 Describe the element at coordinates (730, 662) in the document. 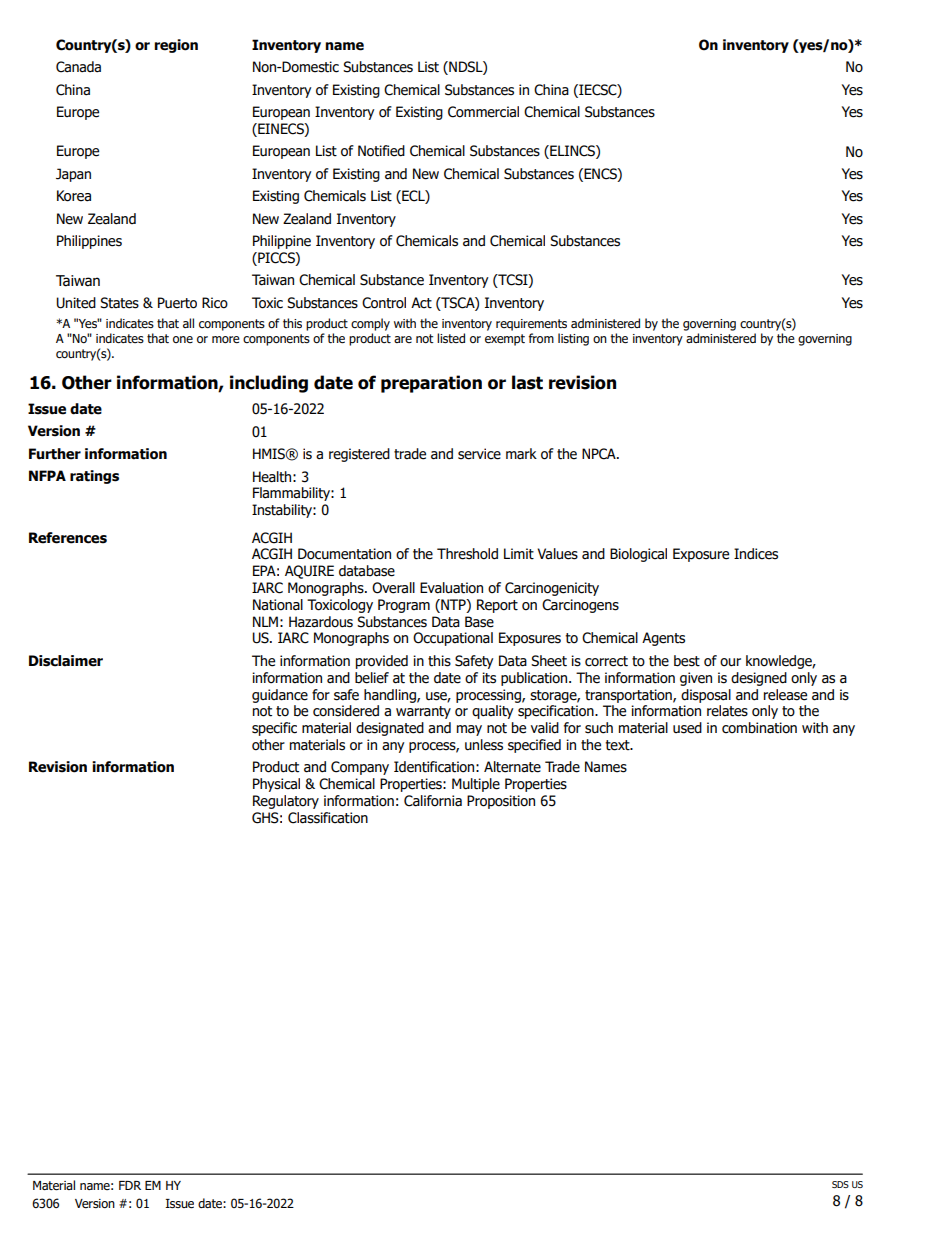

I see `our` at that location.
